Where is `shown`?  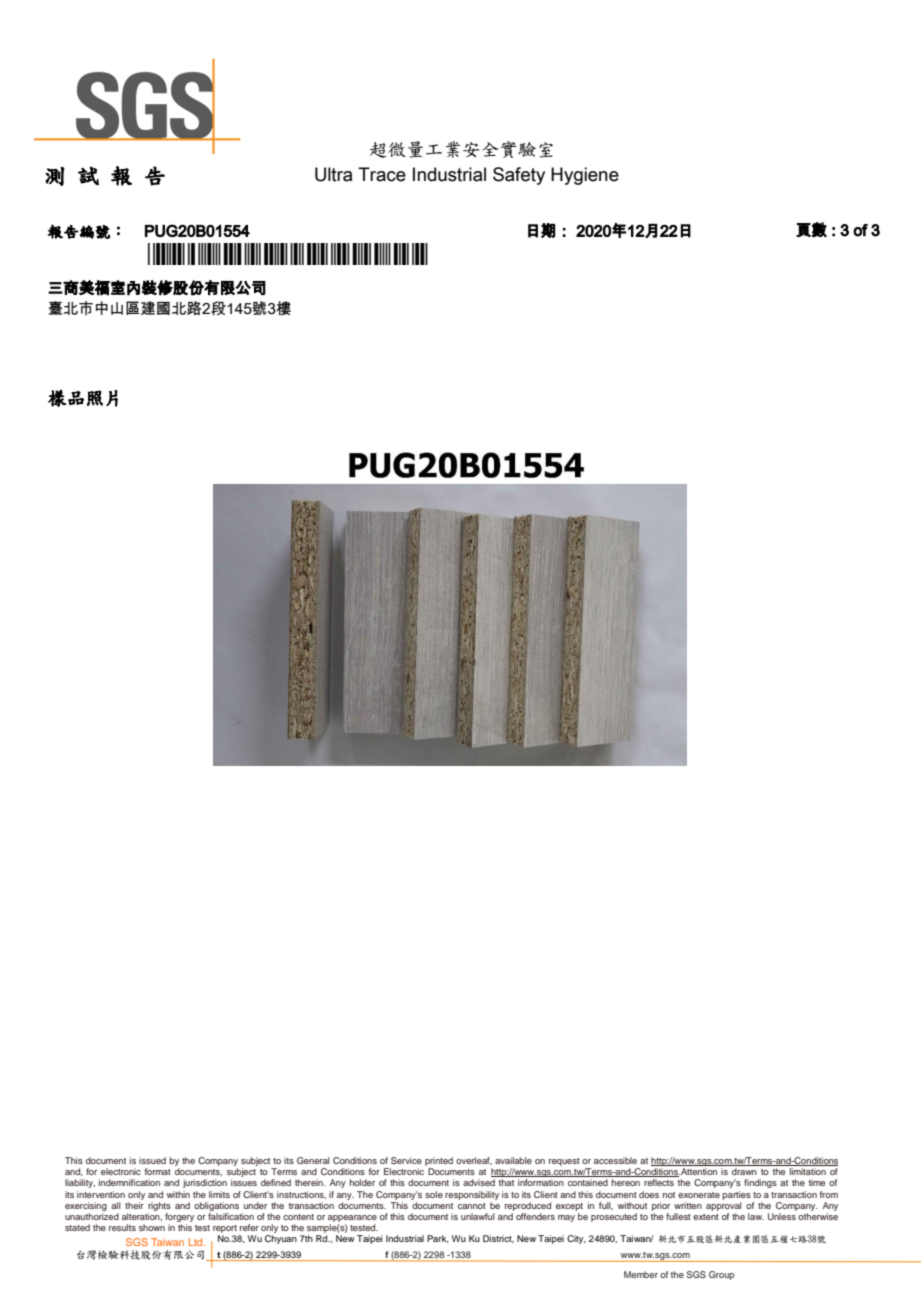
shown is located at coordinates (152, 1227).
